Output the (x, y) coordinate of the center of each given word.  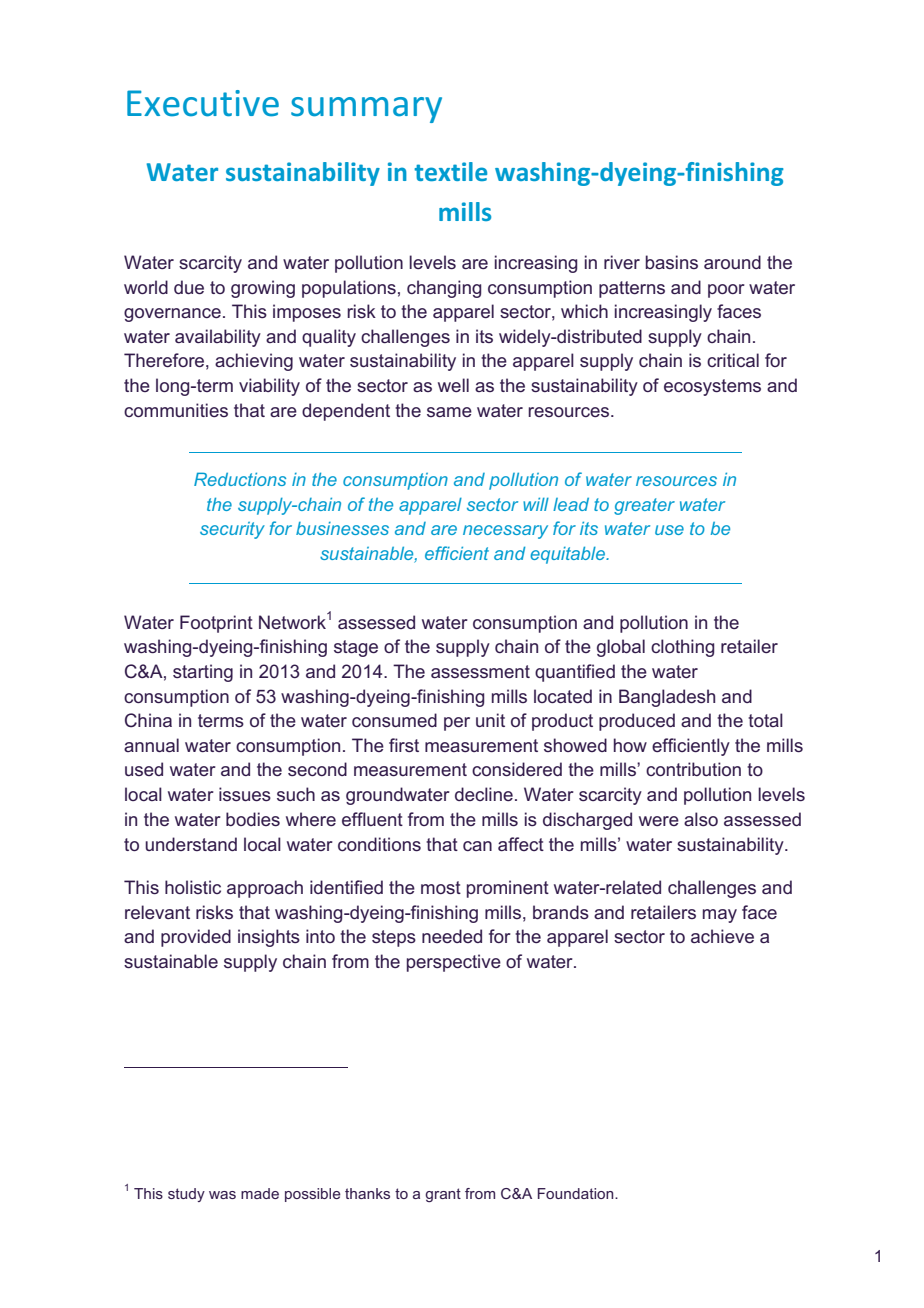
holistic (193, 887)
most (441, 887)
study (186, 1195)
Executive (203, 103)
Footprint (216, 624)
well (453, 385)
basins (672, 262)
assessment (480, 671)
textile (450, 171)
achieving (254, 362)
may (720, 916)
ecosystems (712, 387)
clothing (682, 648)
